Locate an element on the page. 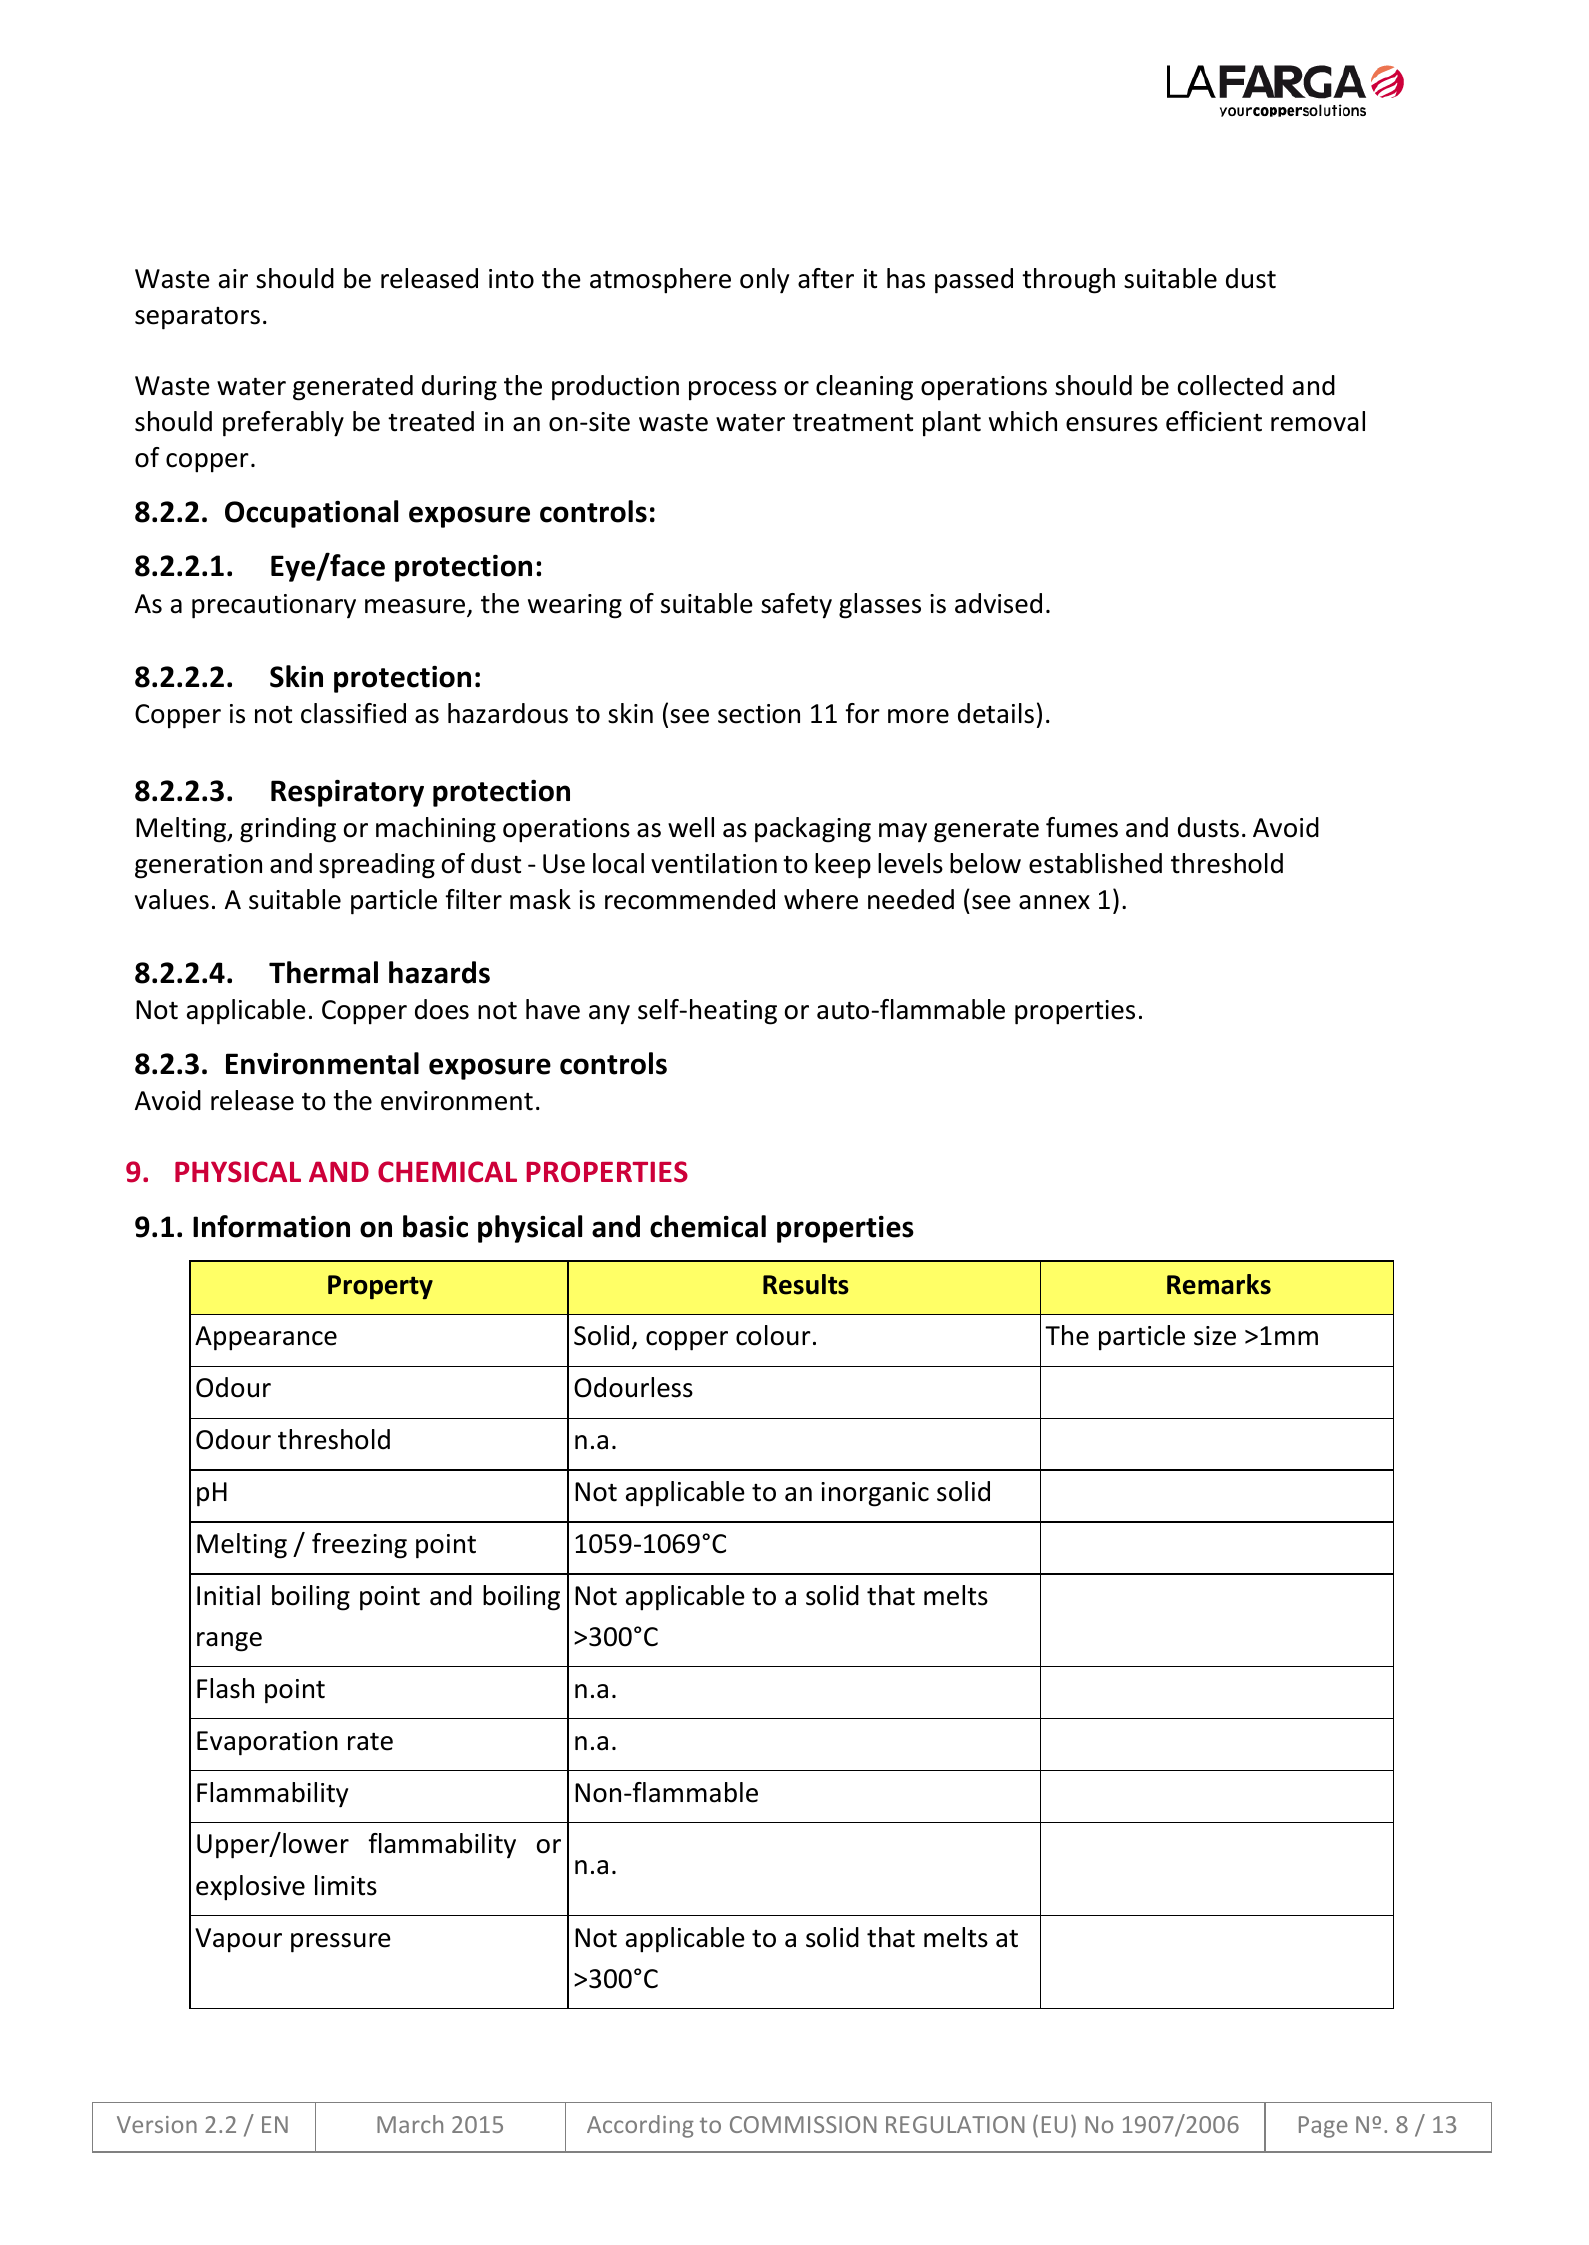 The image size is (1589, 2245). collected is located at coordinates (1230, 385).
